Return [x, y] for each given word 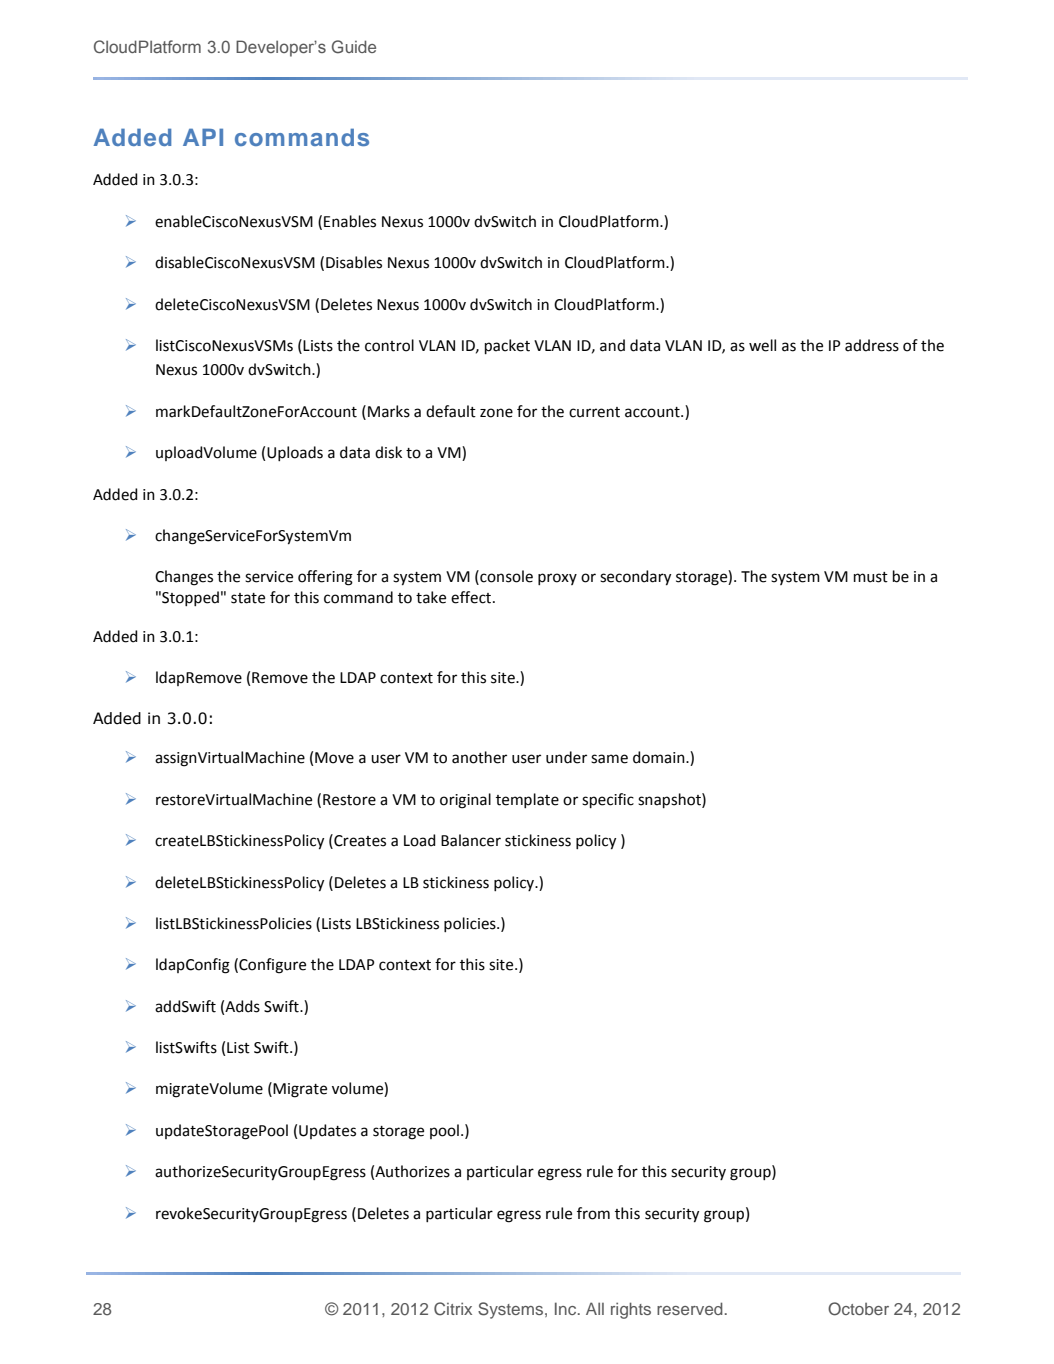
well [762, 345]
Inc [567, 1308]
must [871, 577]
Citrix [453, 1309]
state [248, 598]
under [566, 757]
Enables [350, 221]
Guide [354, 47]
